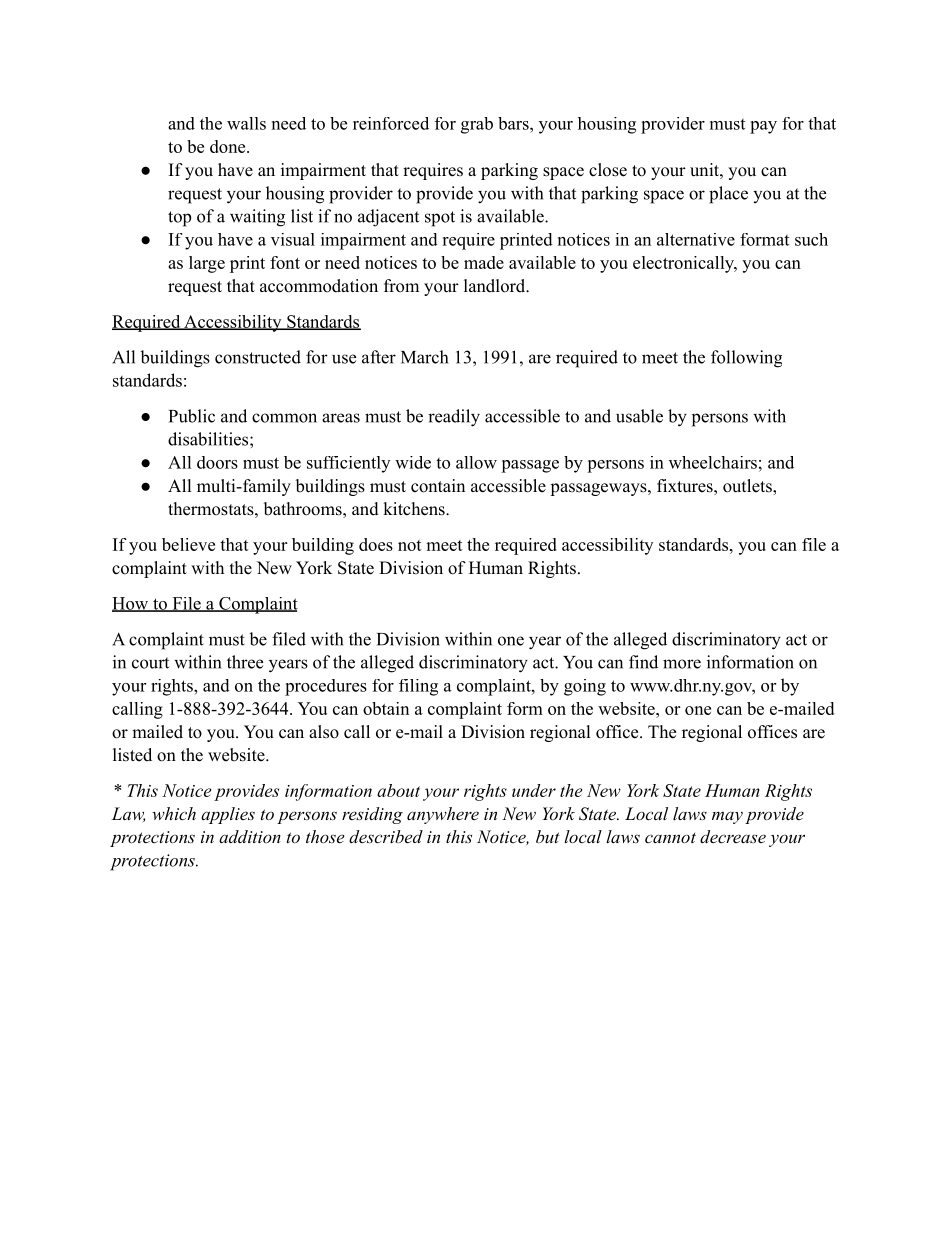 Image resolution: width=952 pixels, height=1233 pixels. I want to click on may, so click(727, 817).
